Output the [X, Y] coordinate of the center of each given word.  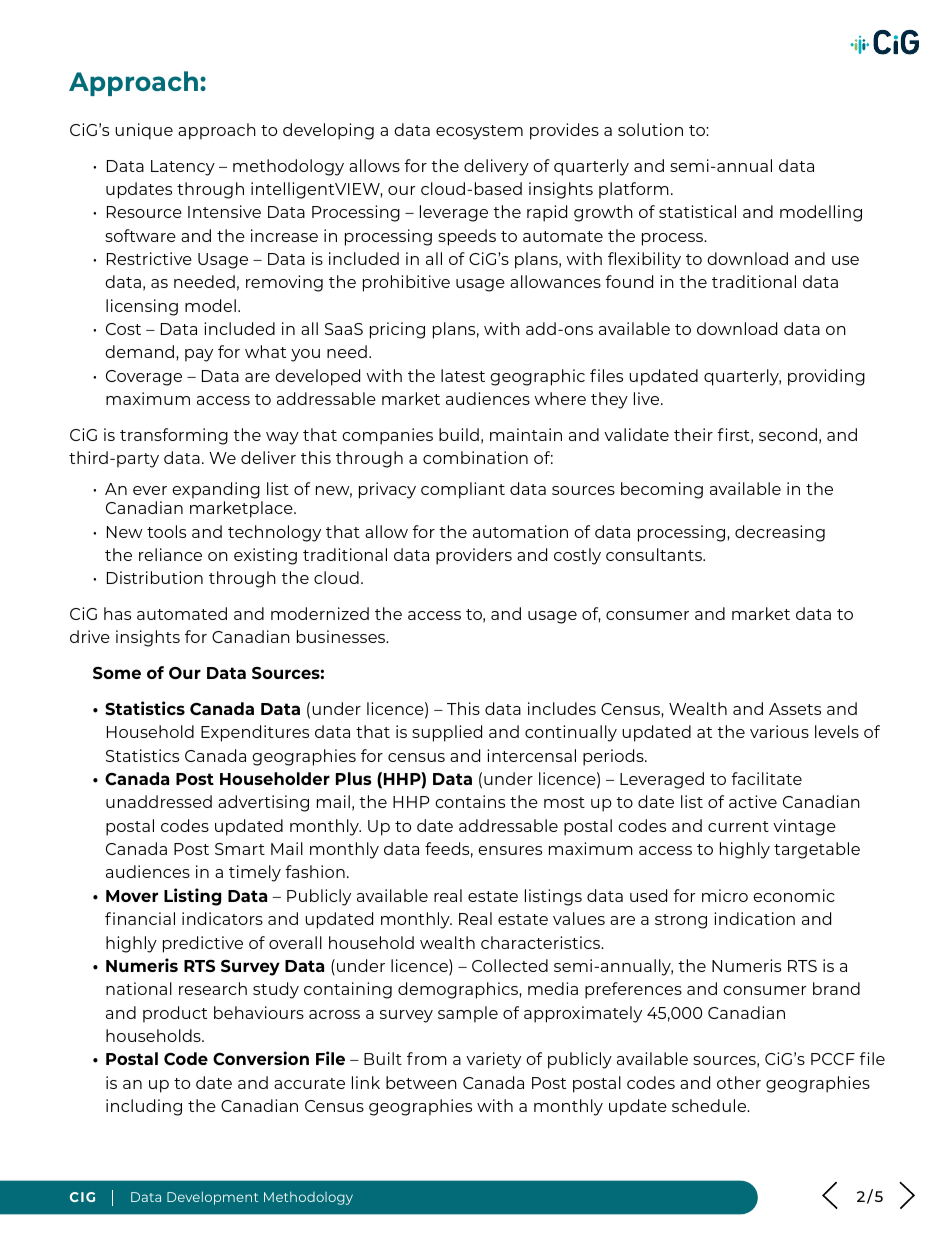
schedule [710, 1105]
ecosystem [479, 132]
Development [213, 1198]
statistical [697, 211]
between [421, 1082]
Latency [183, 168]
